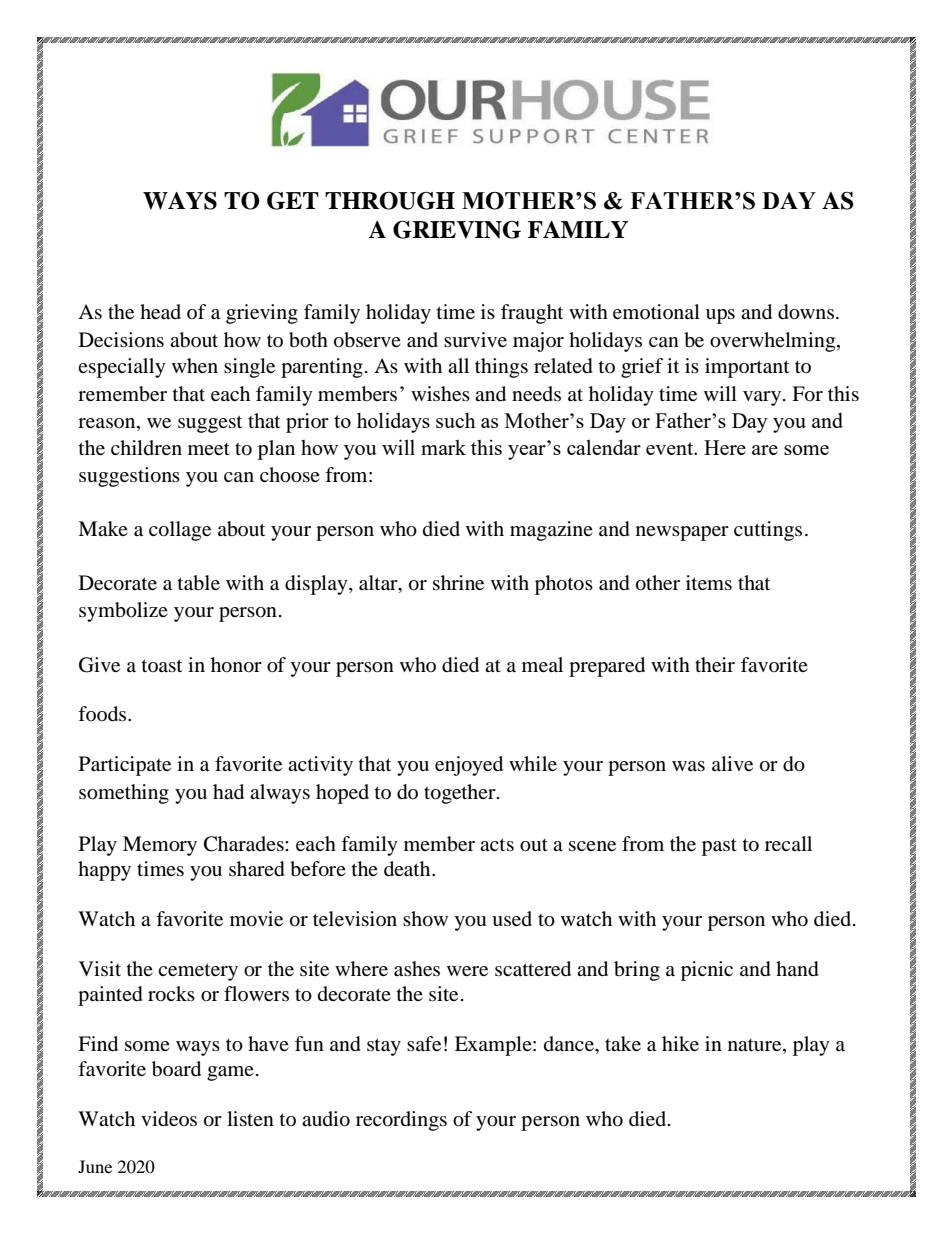  I want to click on shrine, so click(458, 582).
